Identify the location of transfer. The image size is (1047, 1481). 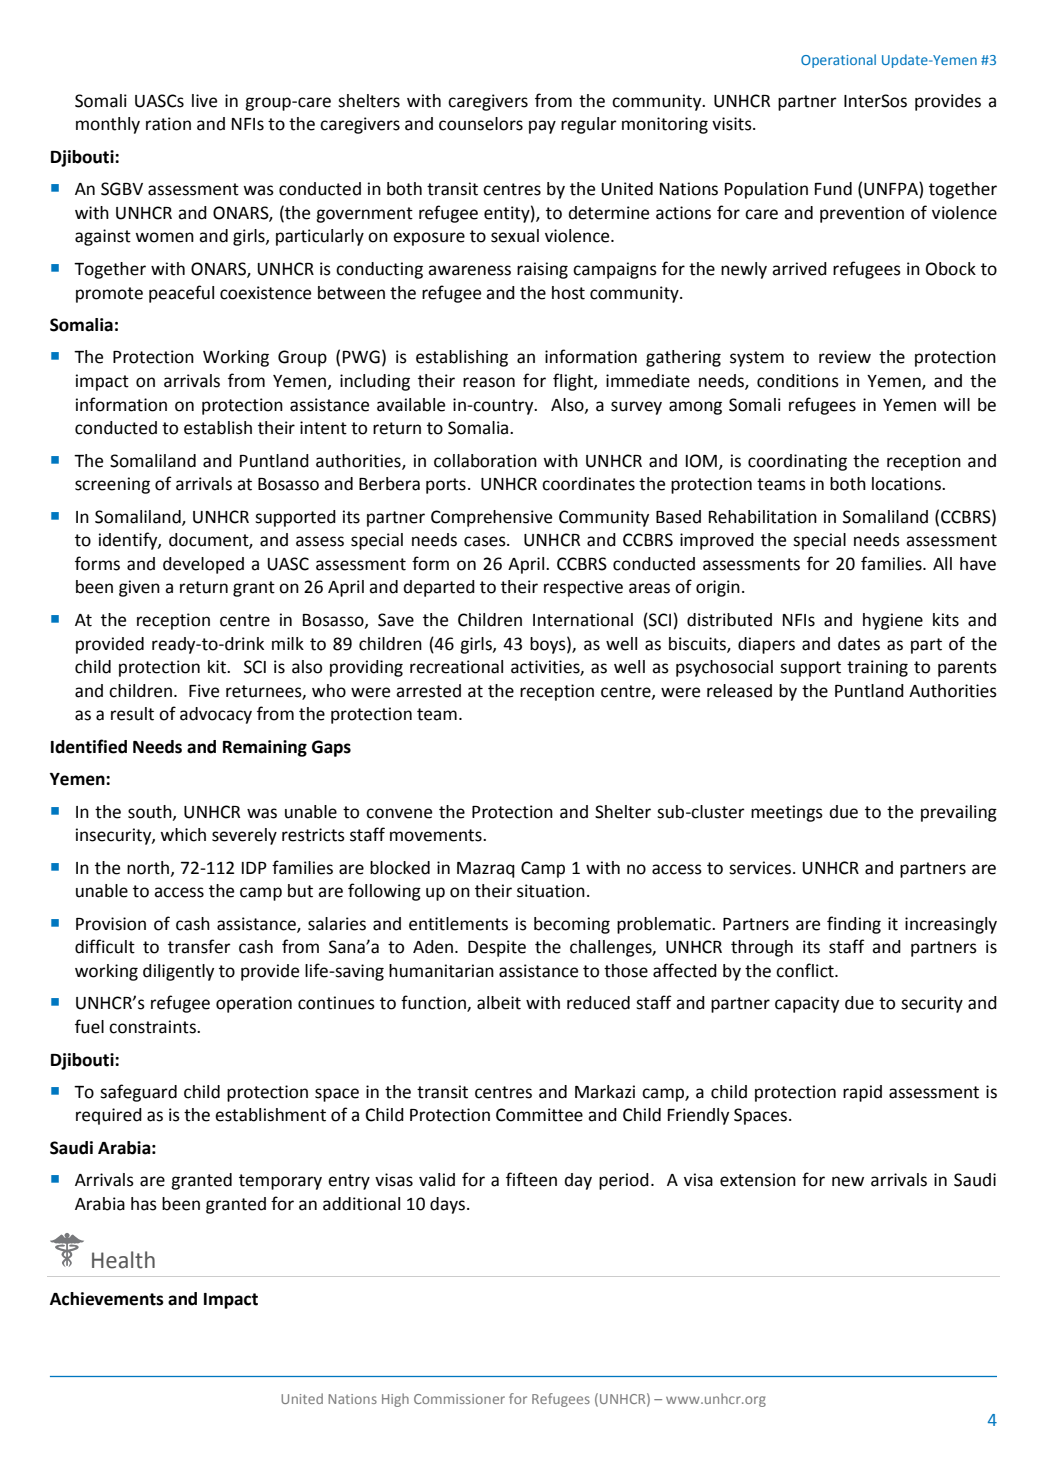
(199, 946).
